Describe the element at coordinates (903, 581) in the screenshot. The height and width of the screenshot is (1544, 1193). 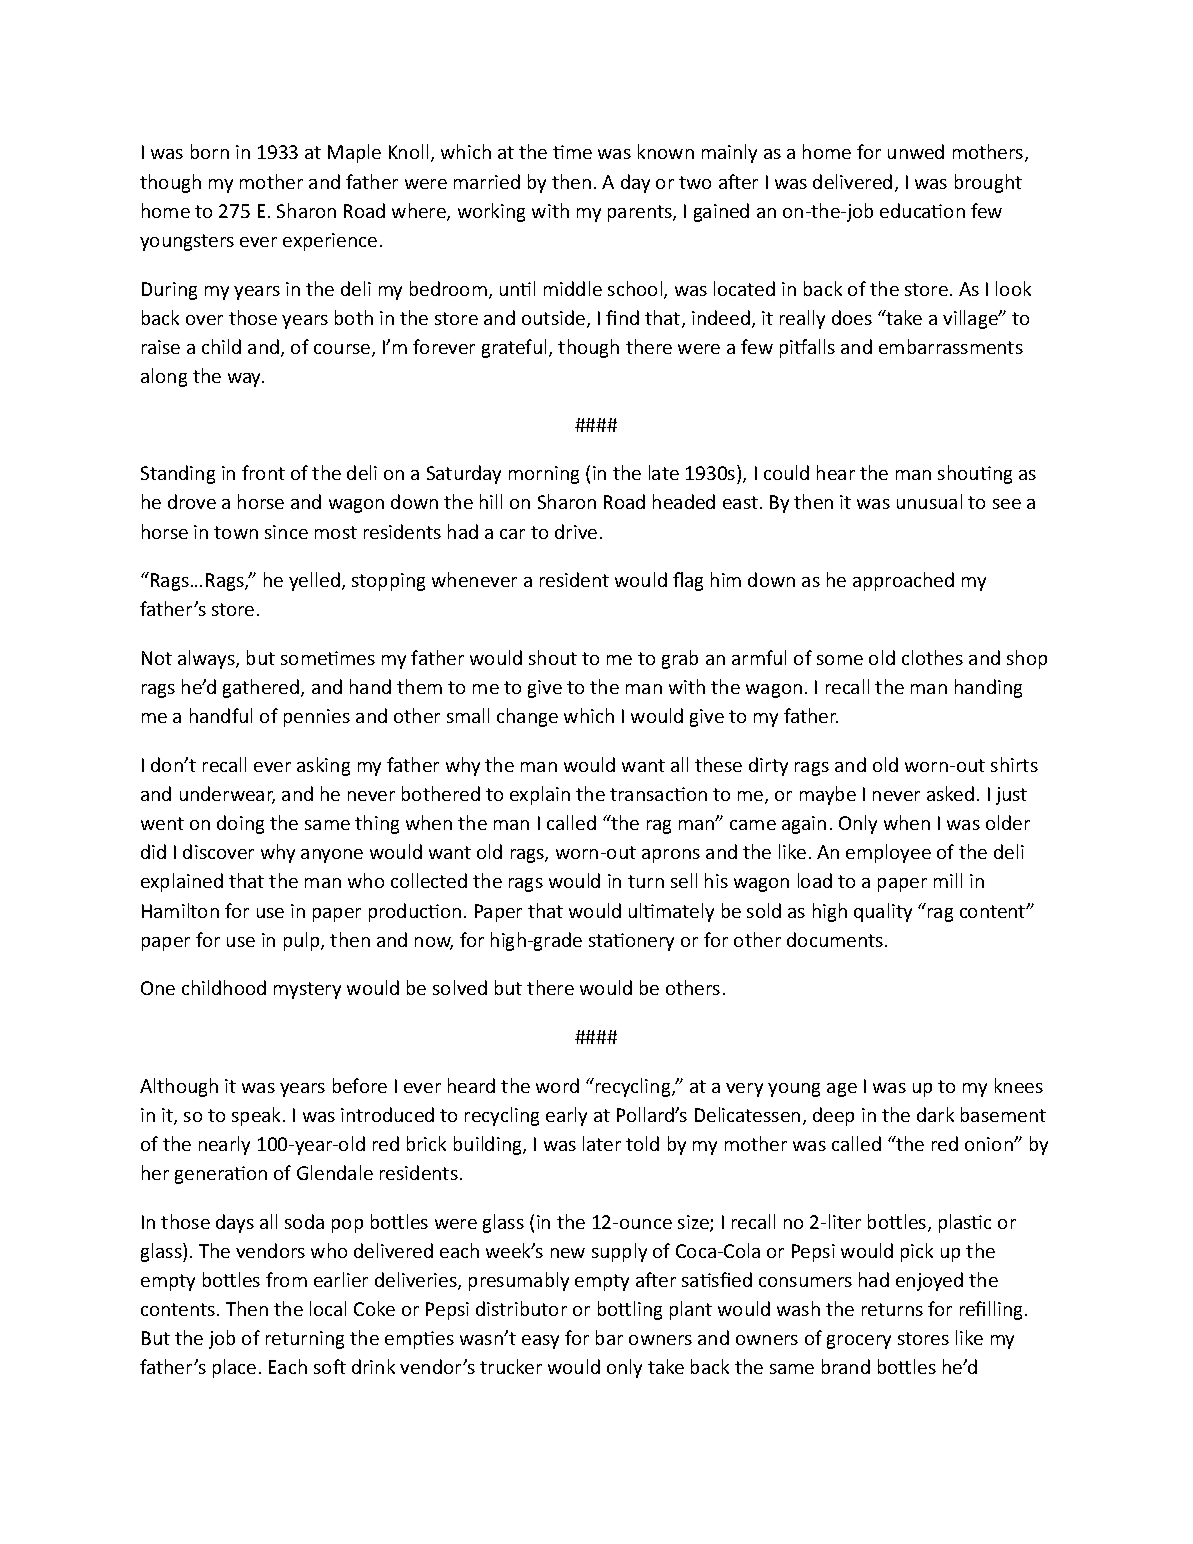
I see `approached` at that location.
